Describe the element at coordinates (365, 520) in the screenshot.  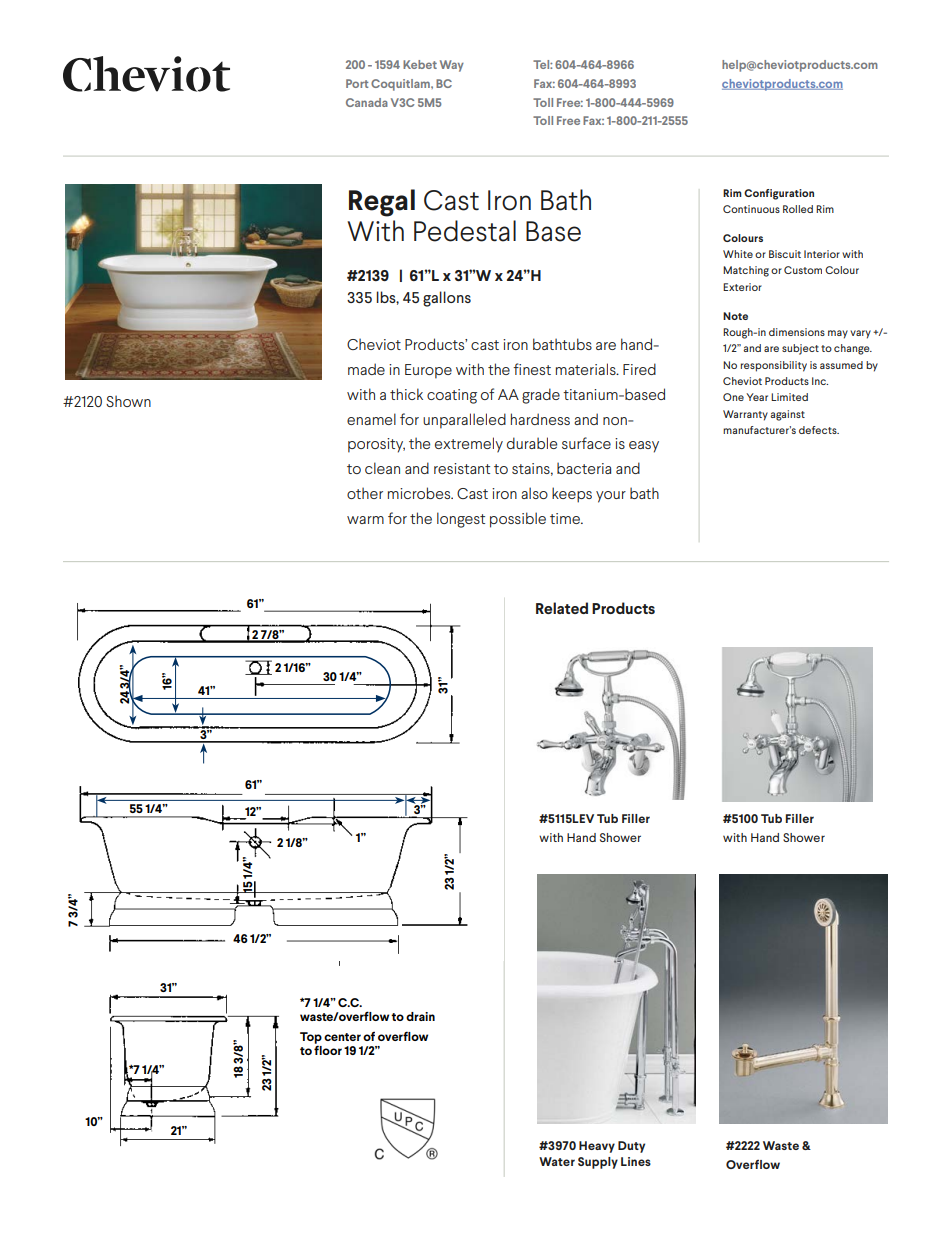
I see `warm` at that location.
